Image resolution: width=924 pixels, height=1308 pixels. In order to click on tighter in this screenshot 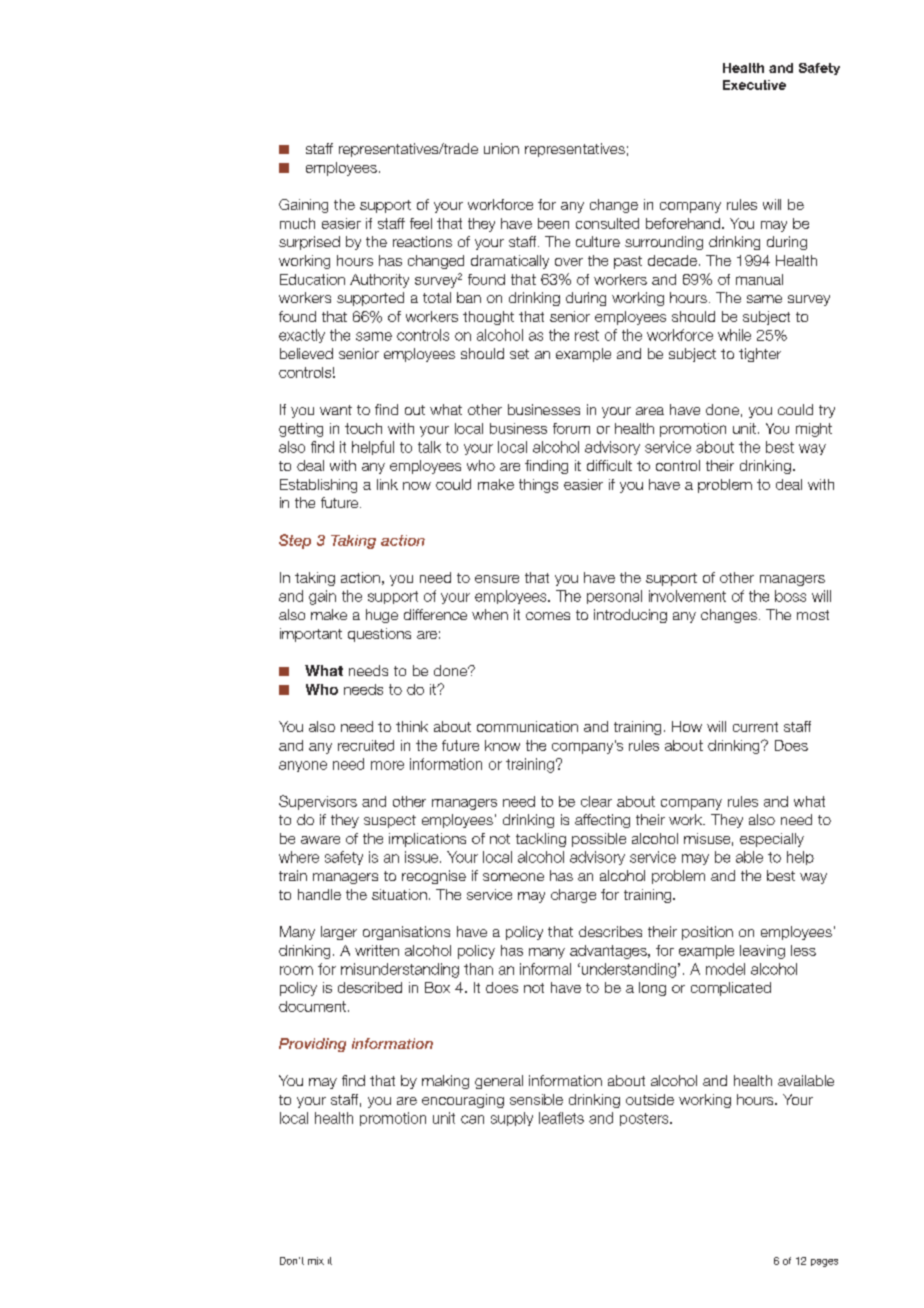, I will do `click(760, 355)`.
